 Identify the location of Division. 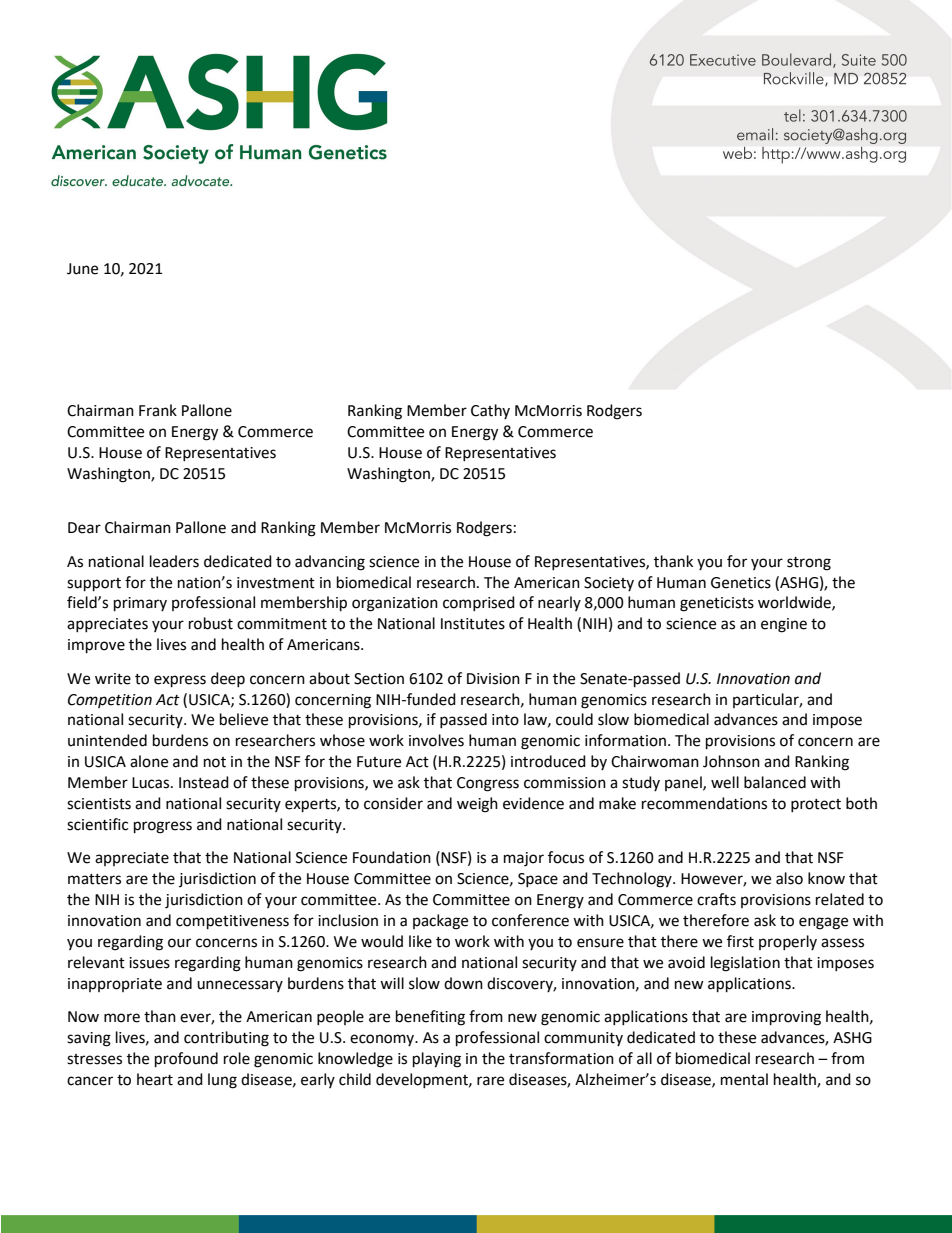
(493, 679).
